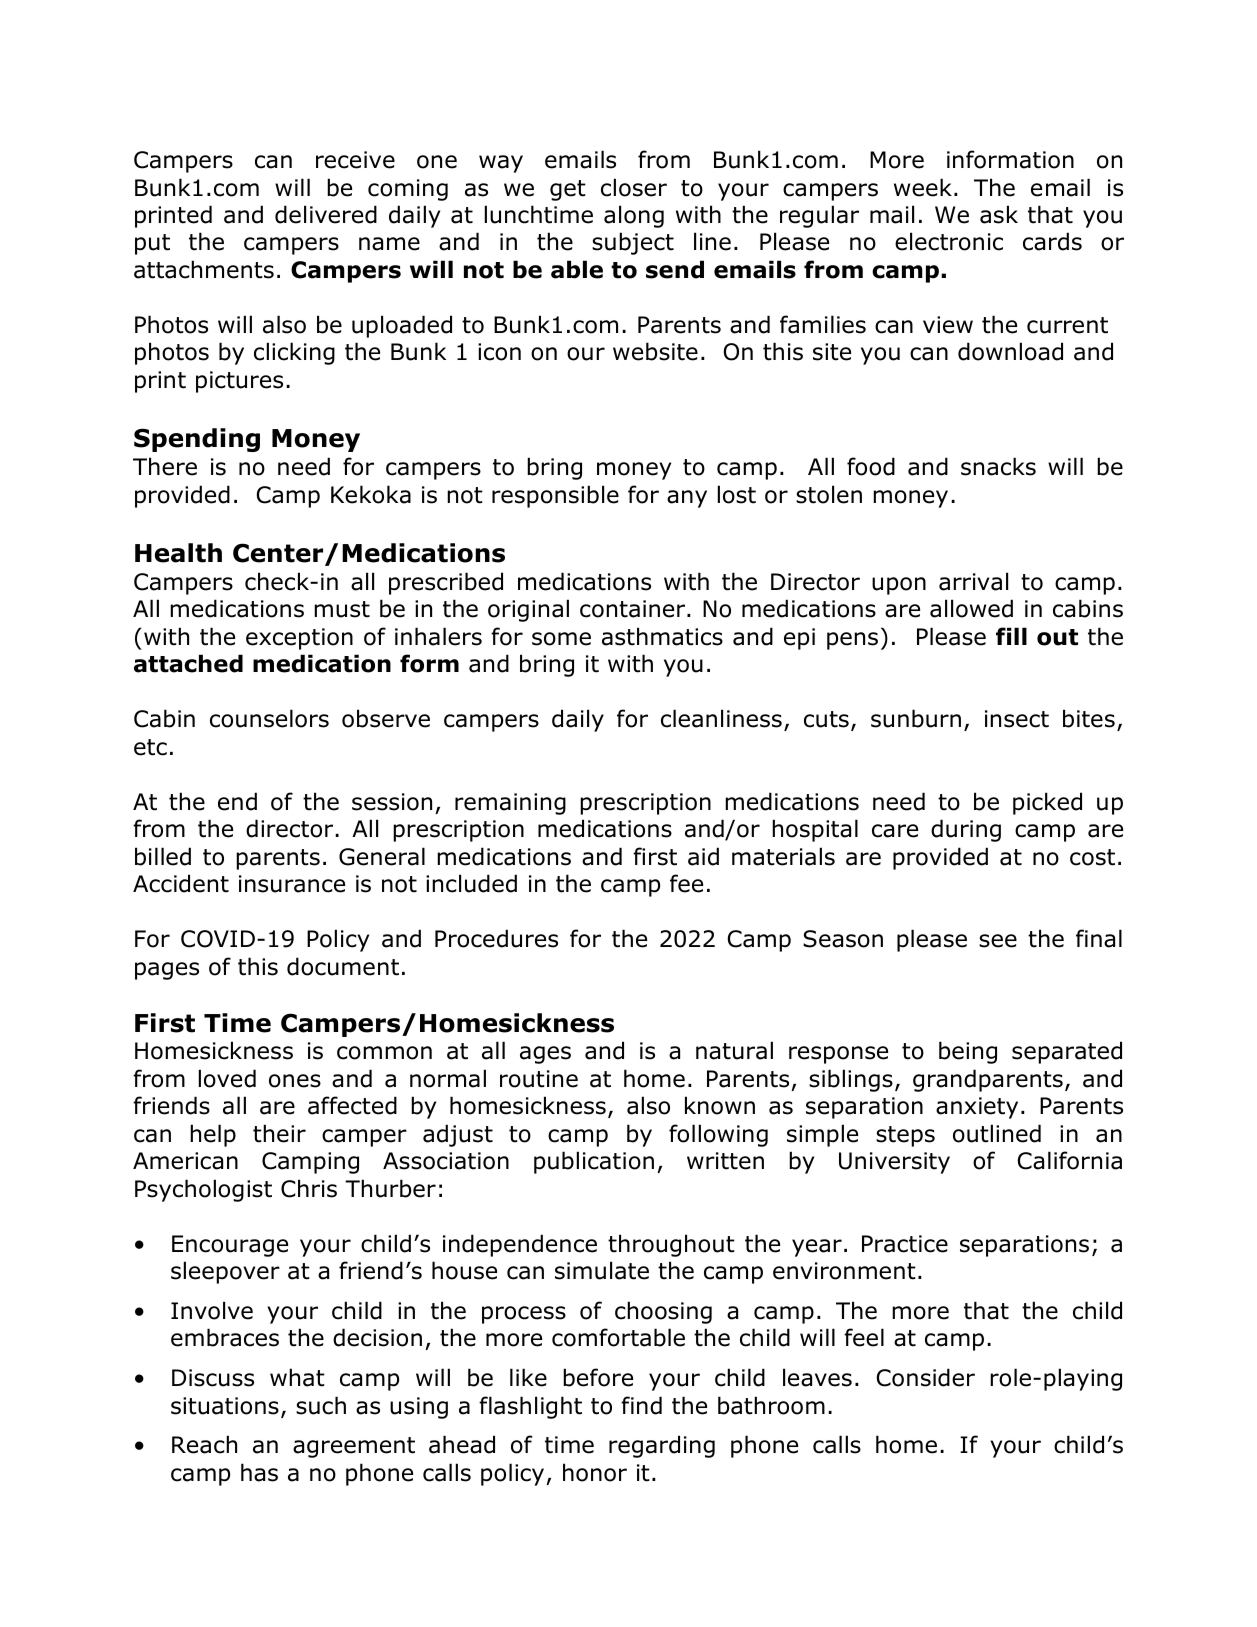 This screenshot has width=1257, height=1627. I want to click on anxiety, so click(977, 1108).
